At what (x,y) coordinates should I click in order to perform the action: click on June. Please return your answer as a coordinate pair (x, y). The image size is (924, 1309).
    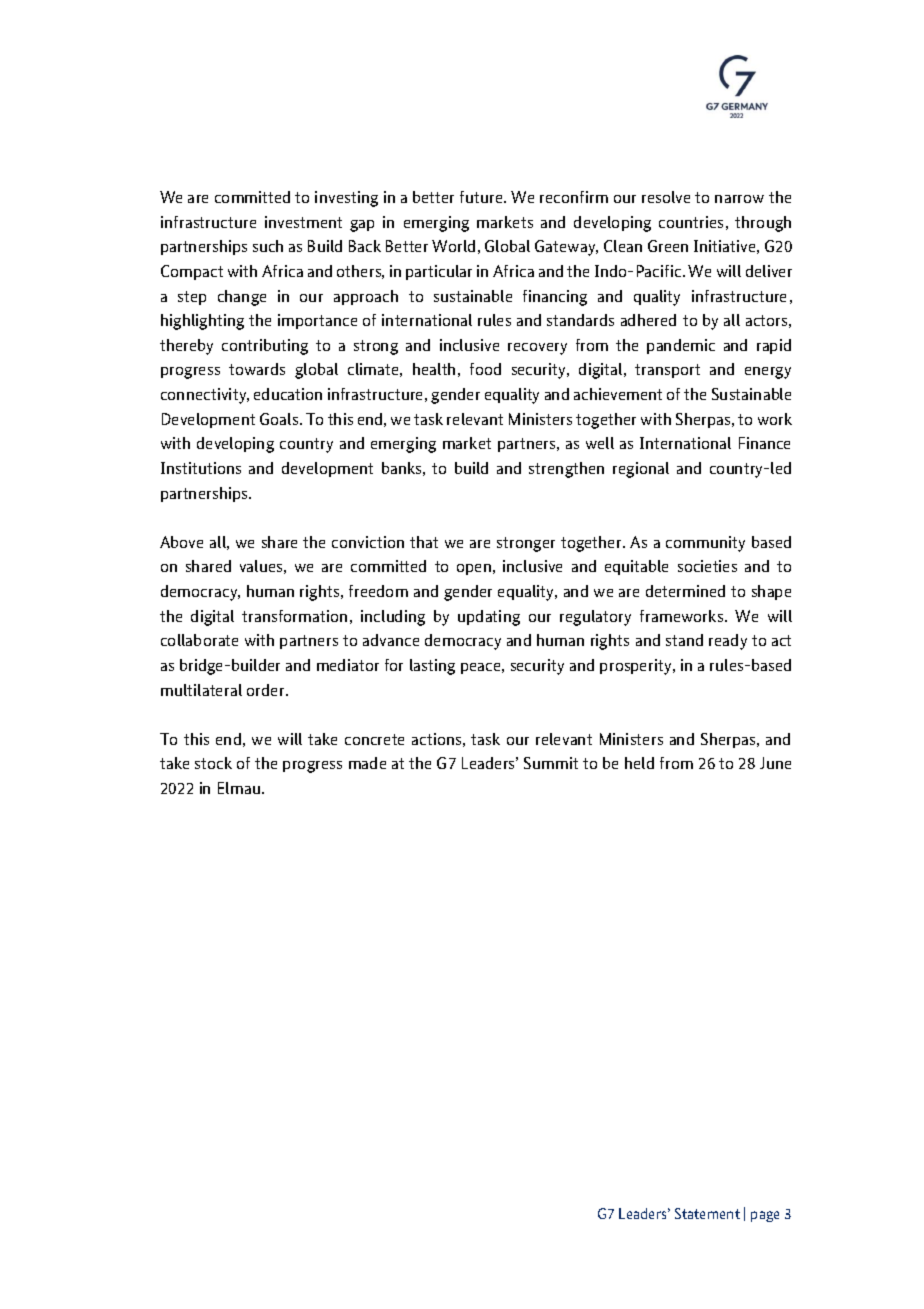
    Looking at the image, I should click on (775, 763).
